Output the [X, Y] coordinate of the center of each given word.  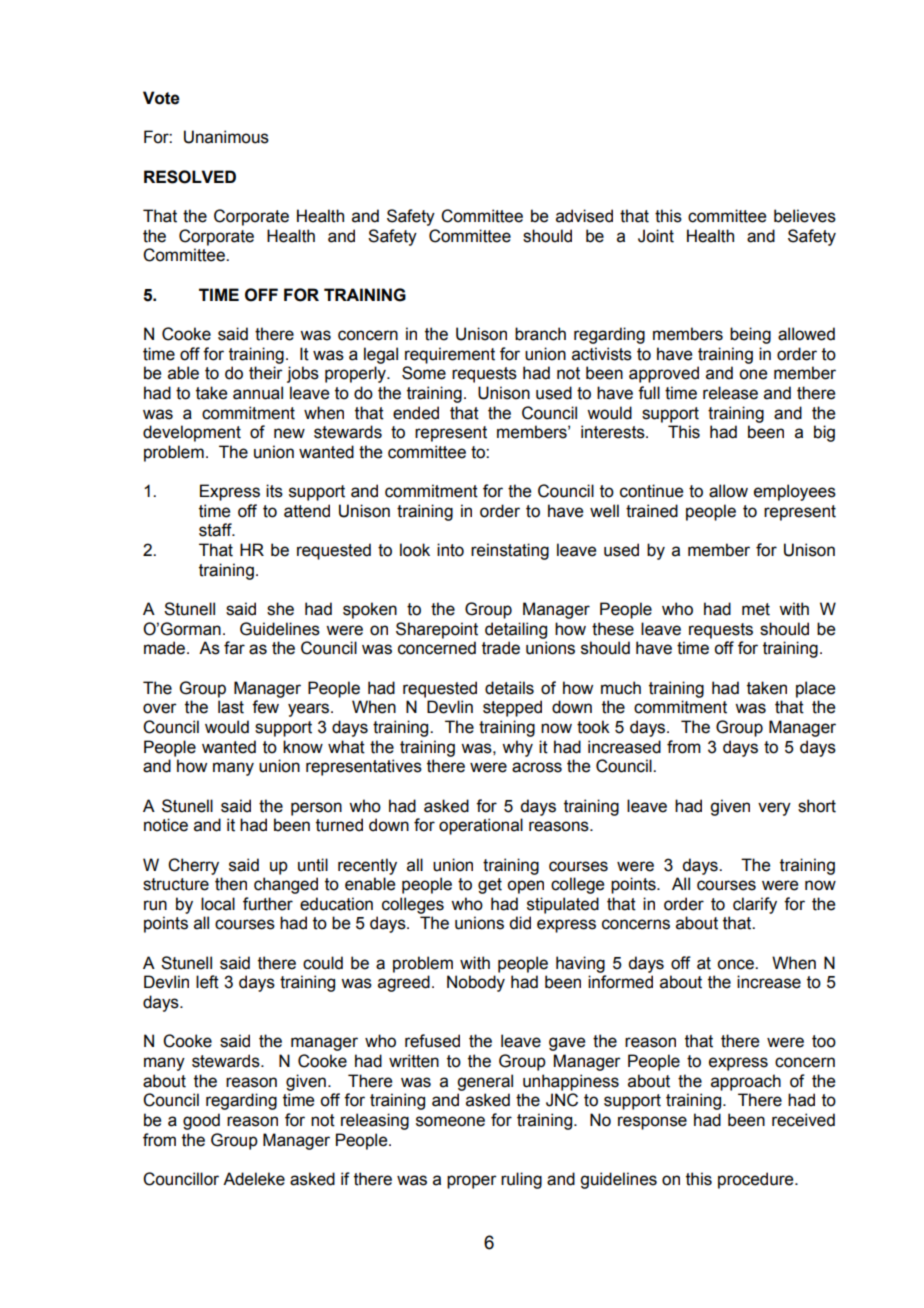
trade [501, 648]
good [201, 1121]
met [756, 609]
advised [584, 216]
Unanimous [226, 137]
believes [805, 216]
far [234, 648]
